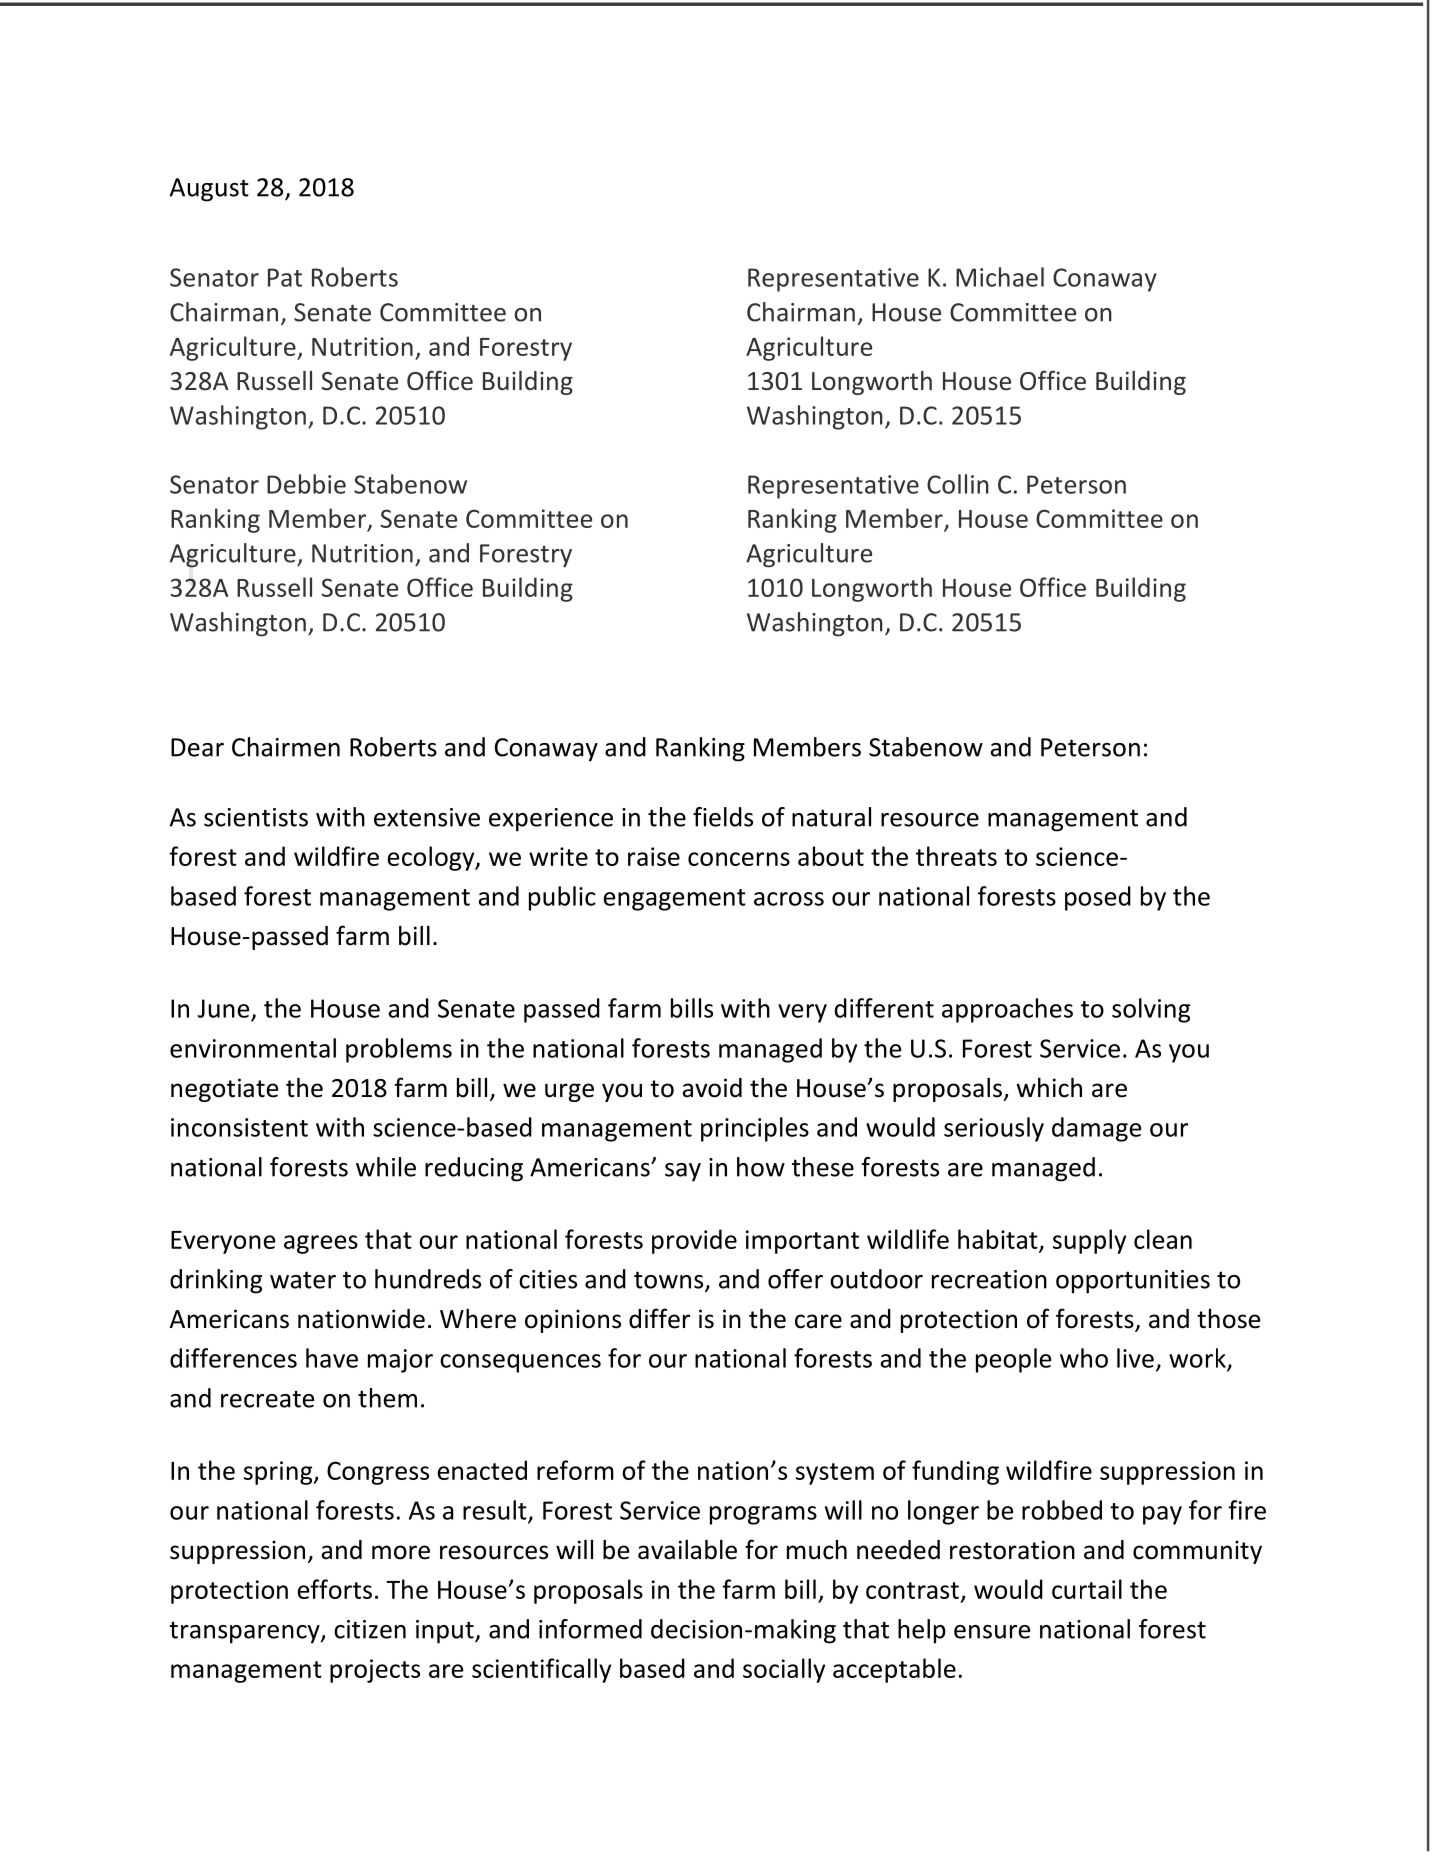 The height and width of the document is (1863, 1439). Describe the element at coordinates (956, 856) in the document. I see `threats` at that location.
